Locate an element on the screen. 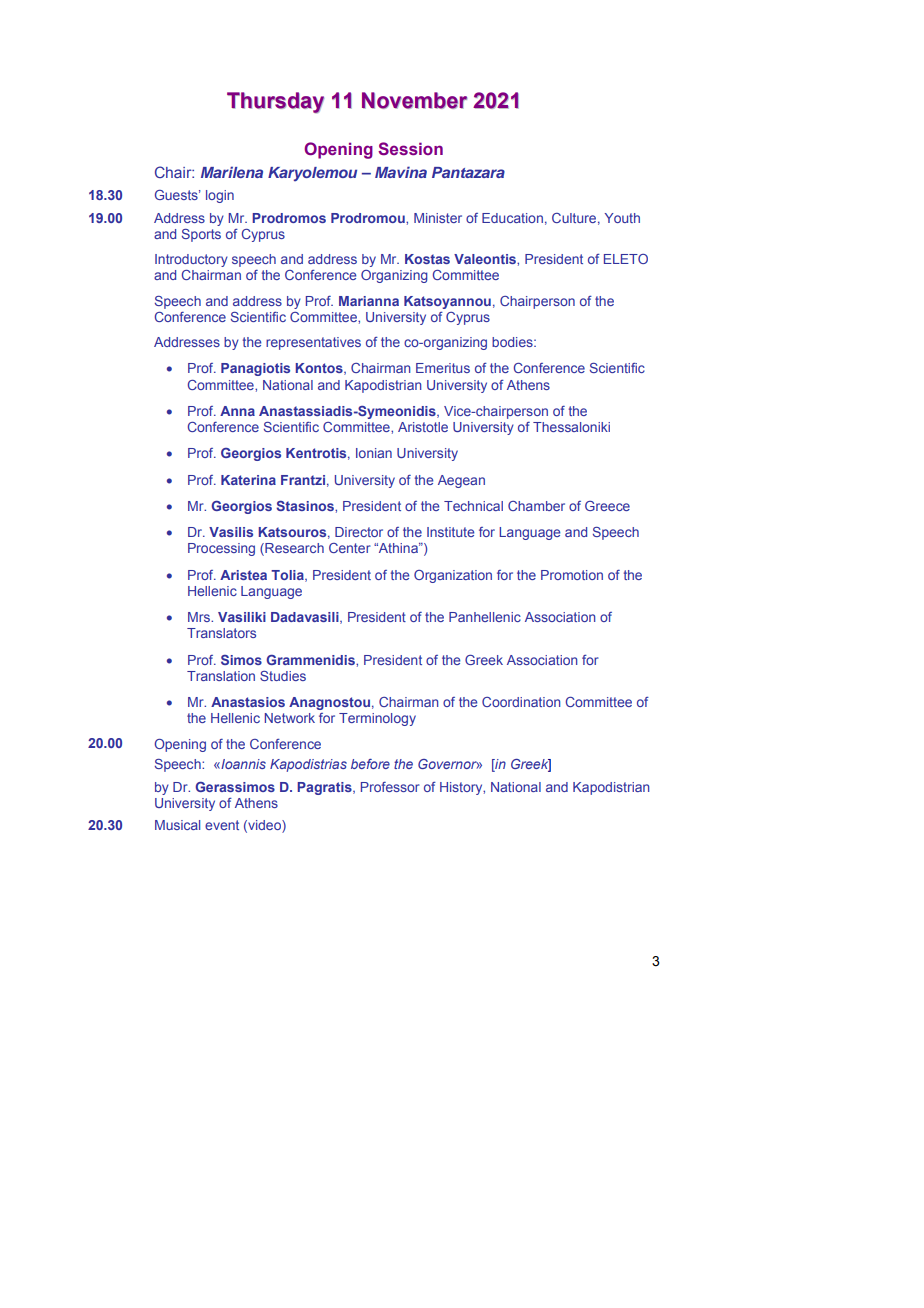  event is located at coordinates (222, 825).
